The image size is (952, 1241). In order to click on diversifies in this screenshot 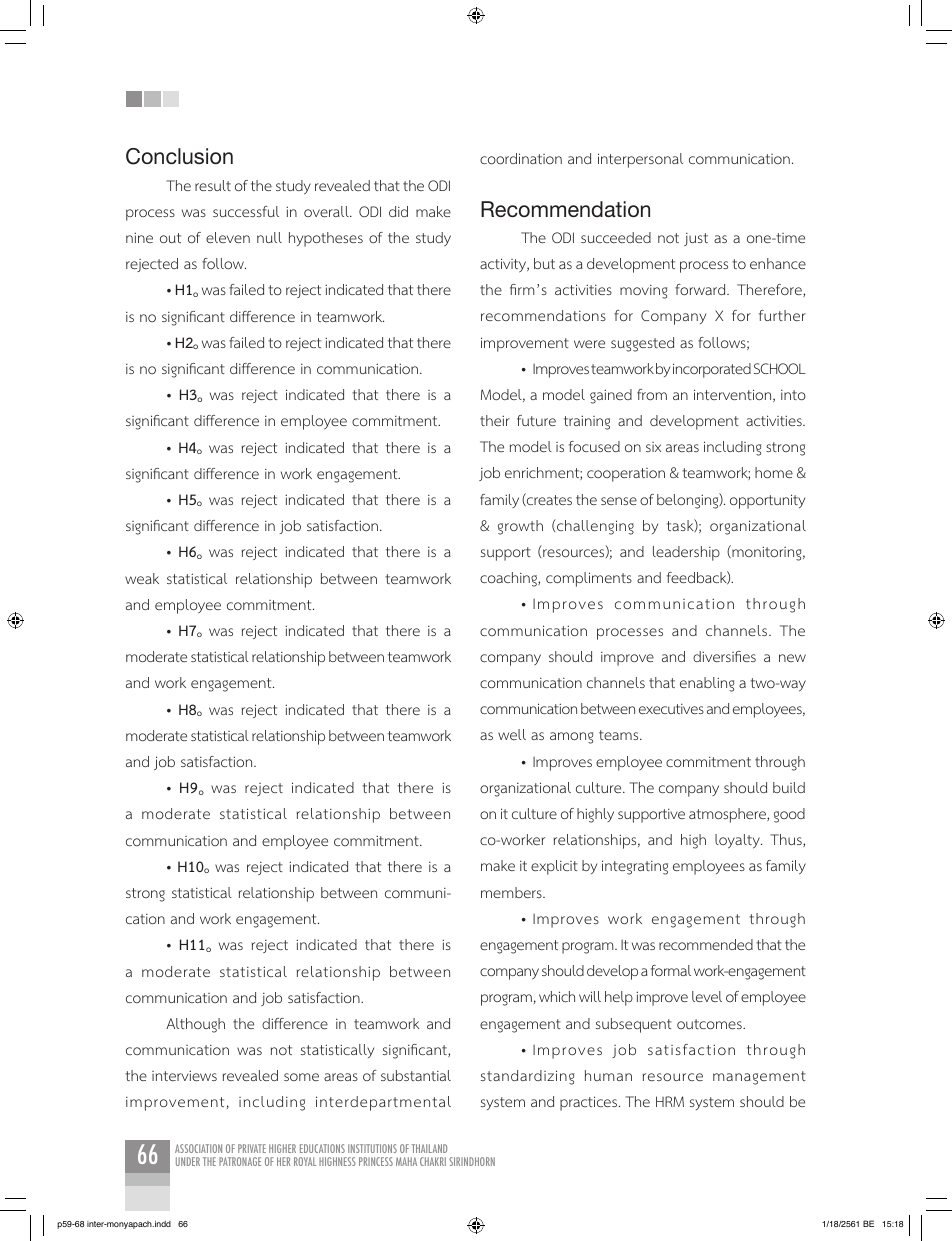, I will do `click(724, 656)`.
